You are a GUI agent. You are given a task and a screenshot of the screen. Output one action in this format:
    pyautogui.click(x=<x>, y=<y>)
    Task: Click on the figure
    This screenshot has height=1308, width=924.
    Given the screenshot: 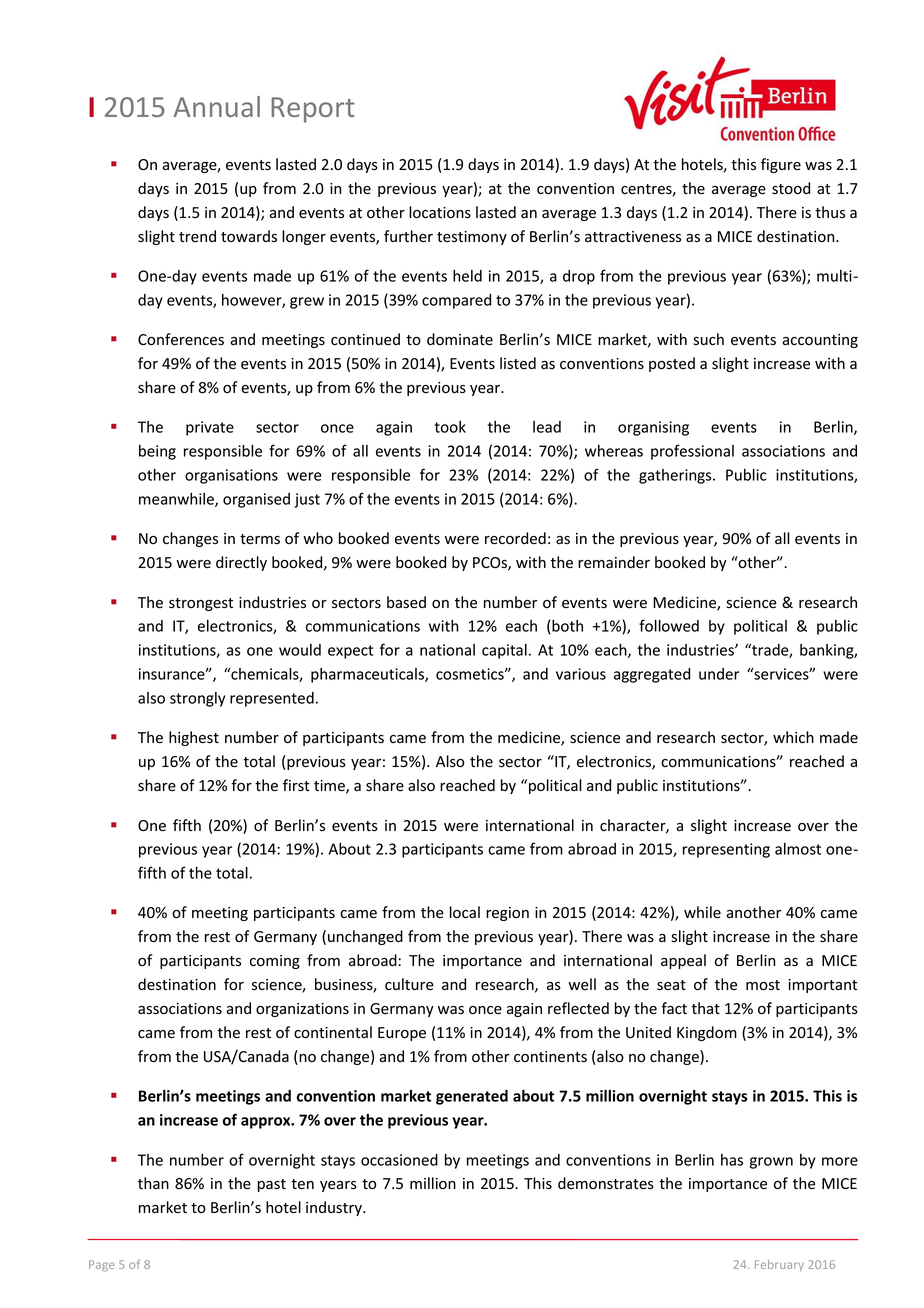 What is the action you would take?
    pyautogui.click(x=781, y=165)
